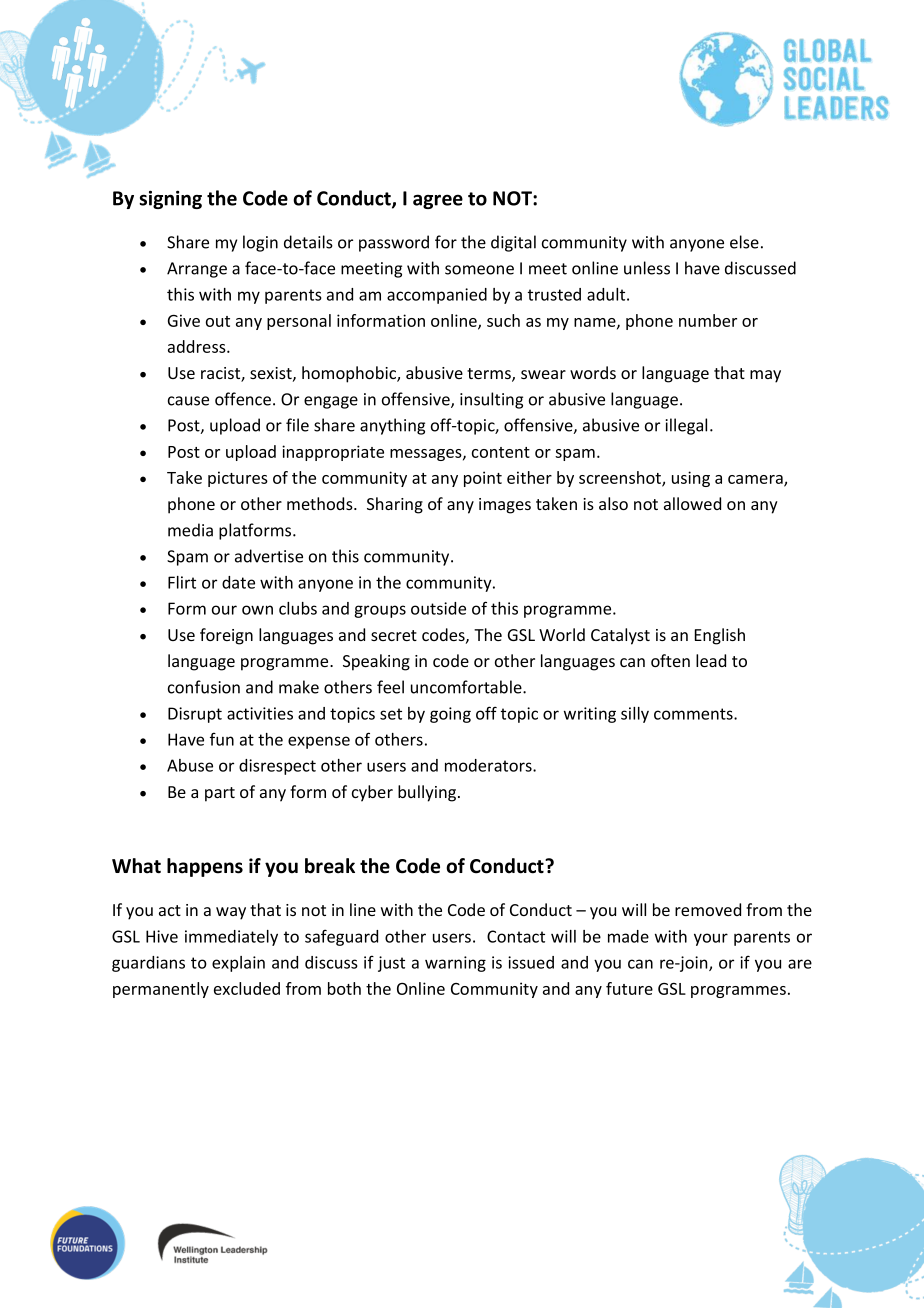  I want to click on signing, so click(170, 199).
